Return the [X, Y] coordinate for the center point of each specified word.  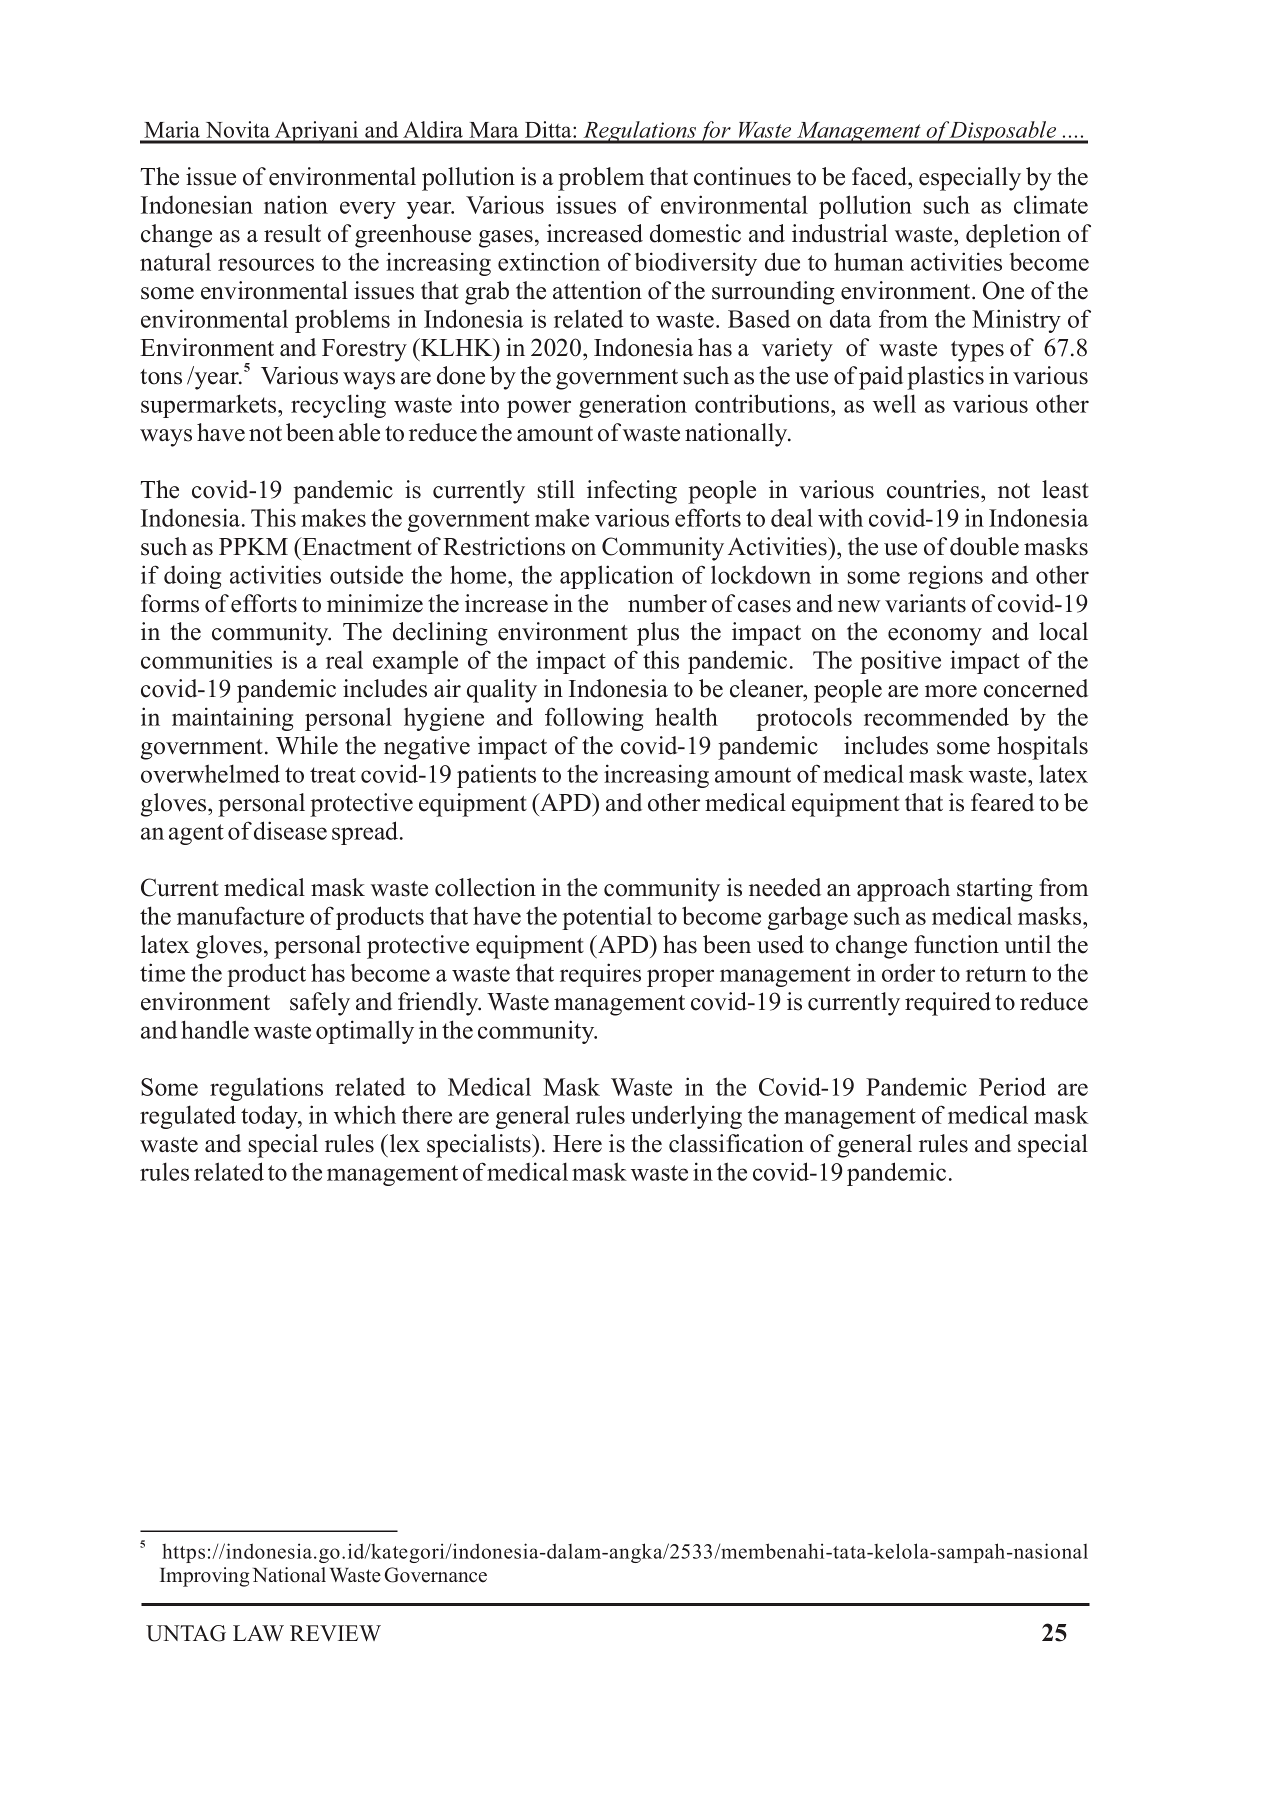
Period [1012, 1086]
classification [736, 1143]
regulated [188, 1117]
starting [995, 890]
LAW [258, 1633]
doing [192, 577]
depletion [1013, 236]
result [292, 233]
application [617, 577]
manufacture [240, 915]
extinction [549, 261]
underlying [686, 1117]
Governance [435, 1575]
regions [945, 577]
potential [607, 918]
